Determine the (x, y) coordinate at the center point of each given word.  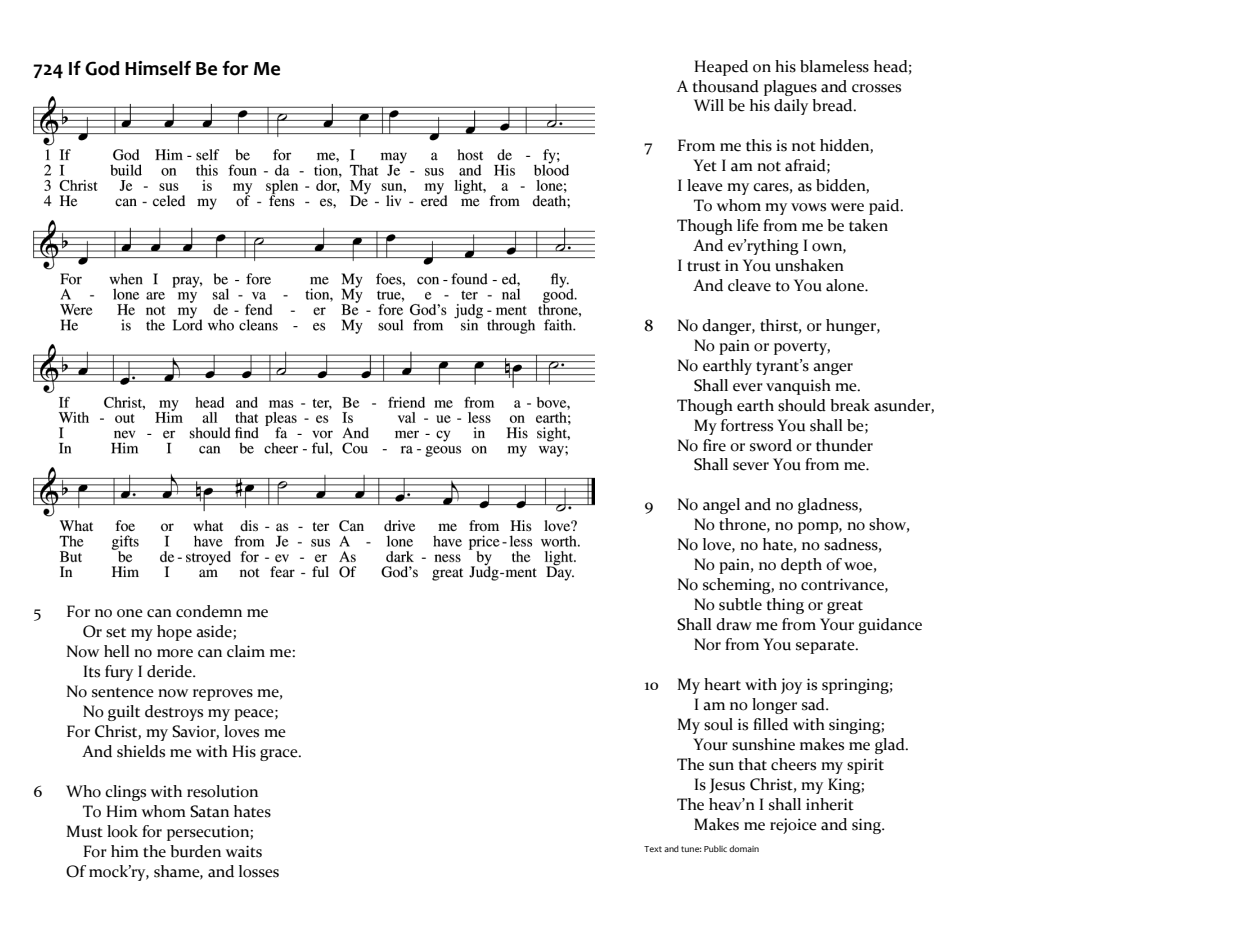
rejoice (793, 826)
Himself (158, 68)
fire (714, 445)
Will (709, 105)
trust (704, 266)
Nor (707, 644)
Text (653, 849)
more (175, 653)
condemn (209, 611)
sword (771, 445)
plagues (790, 88)
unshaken (809, 265)
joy (791, 686)
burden (195, 851)
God (102, 68)
